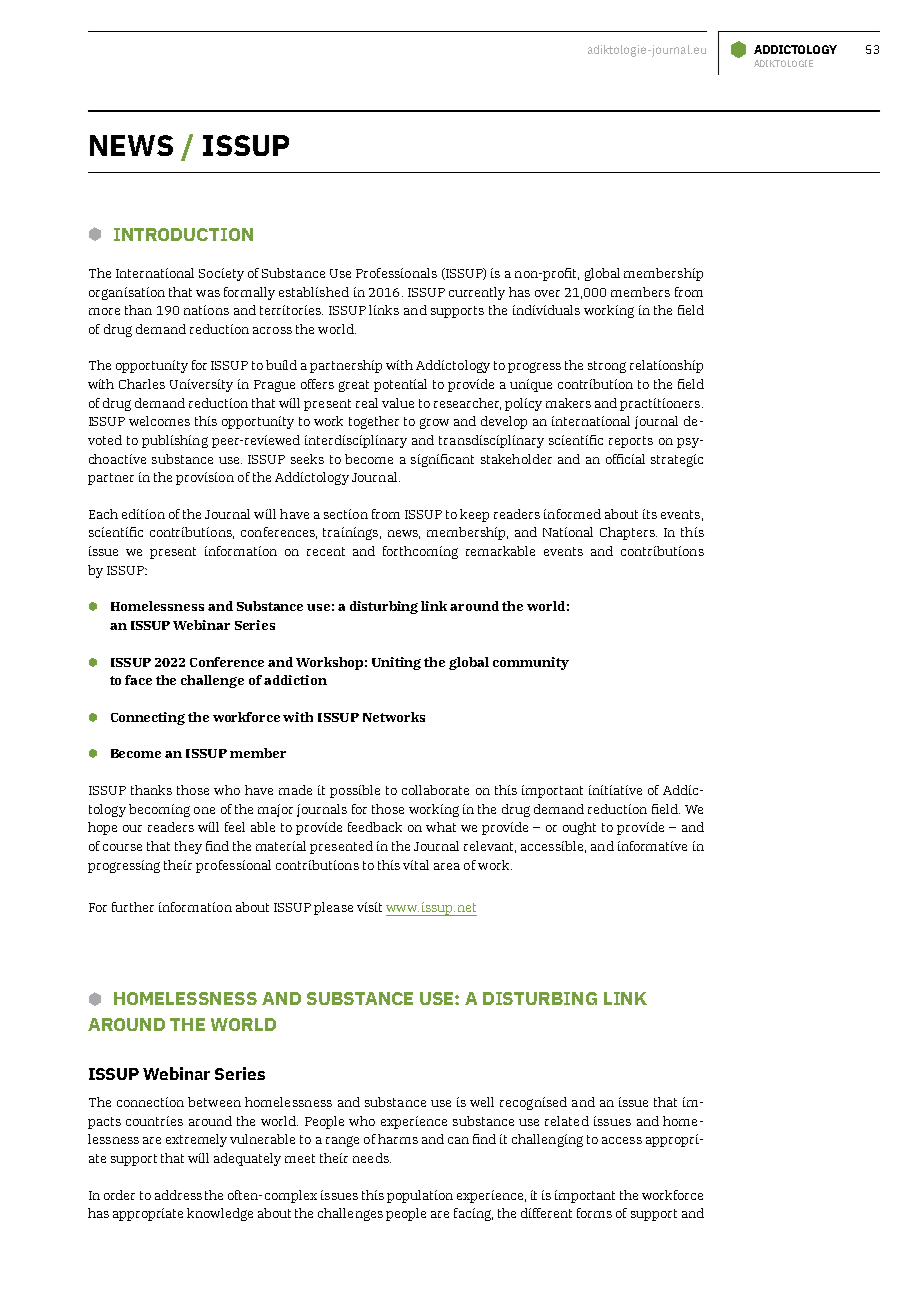  I want to click on further, so click(133, 907).
